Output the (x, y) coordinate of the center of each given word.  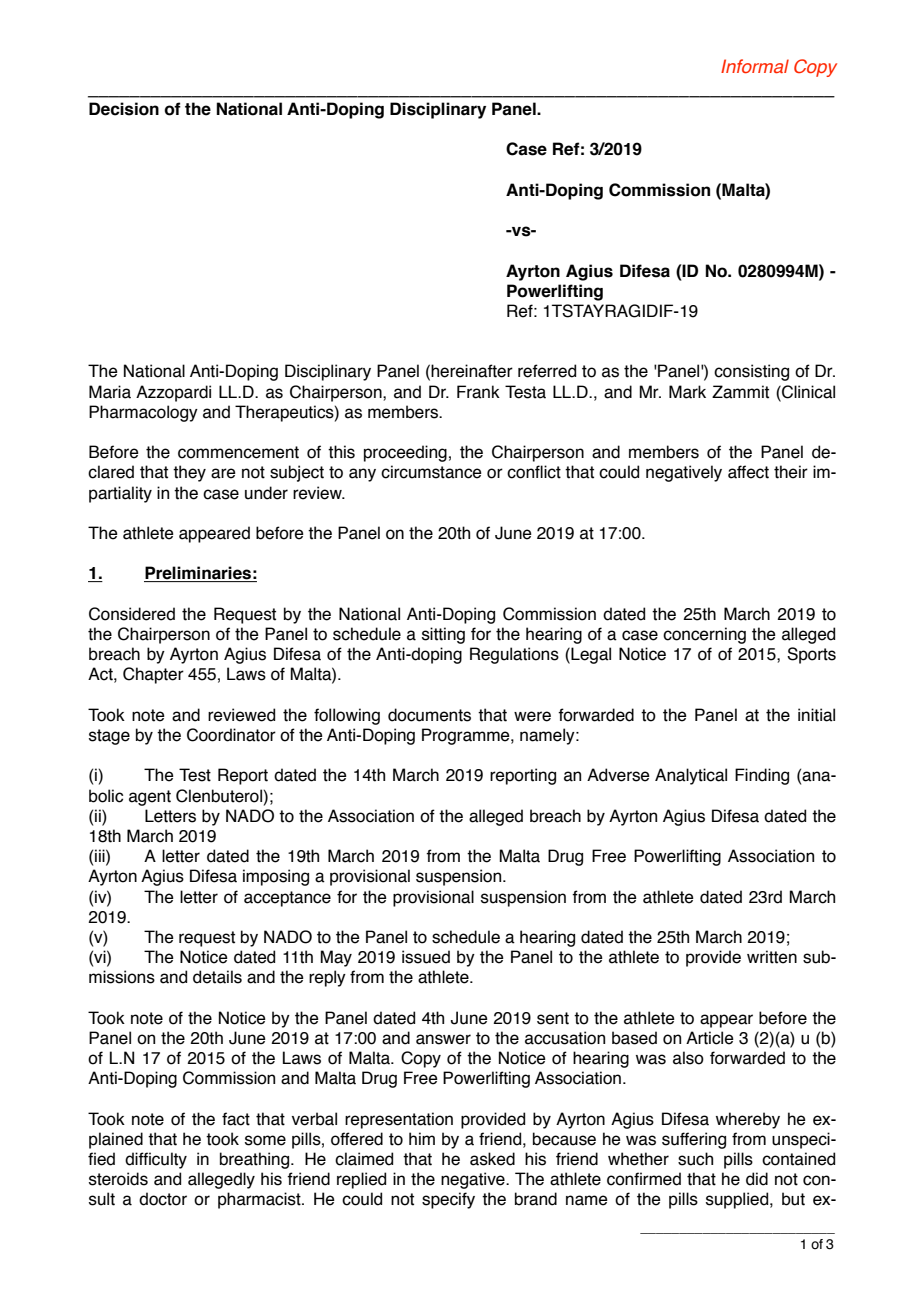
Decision (124, 109)
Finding (762, 776)
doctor (163, 1199)
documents (429, 715)
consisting (751, 372)
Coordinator (231, 735)
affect (748, 472)
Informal (755, 66)
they (189, 473)
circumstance (431, 472)
